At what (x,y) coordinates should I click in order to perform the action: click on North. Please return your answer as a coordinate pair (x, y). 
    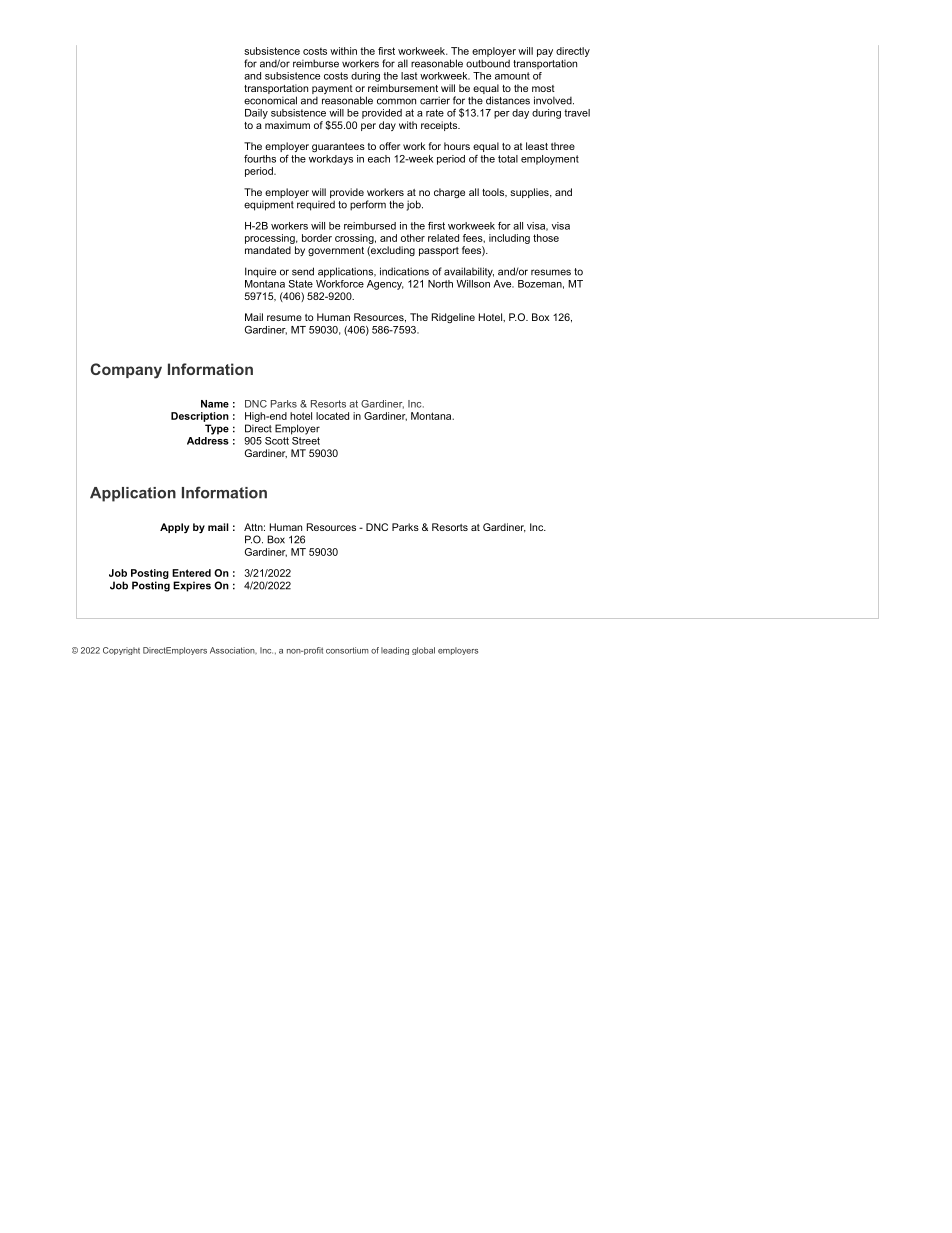
    Looking at the image, I should click on (440, 284).
